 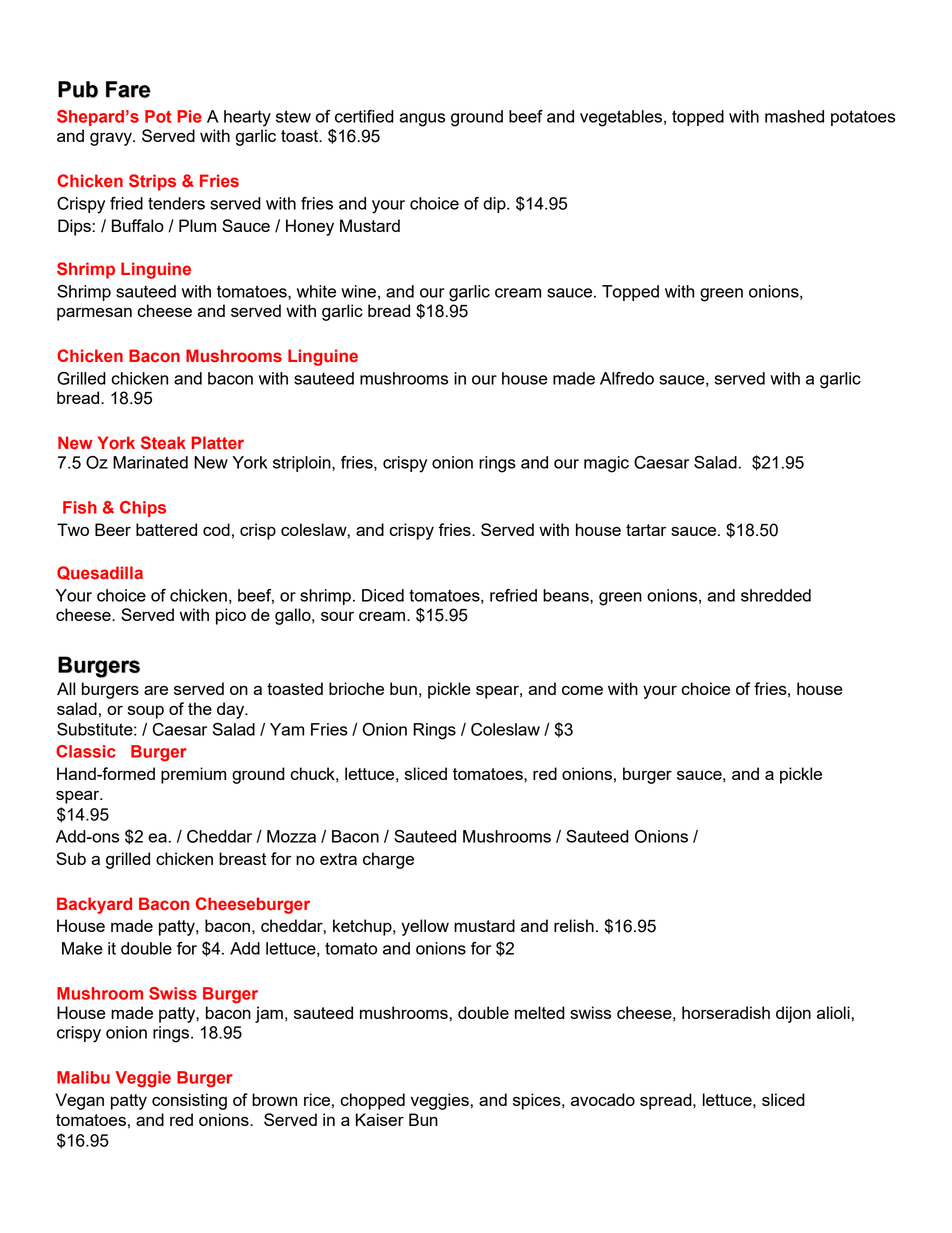 What do you see at coordinates (231, 616) in the page?
I see `pico` at bounding box center [231, 616].
